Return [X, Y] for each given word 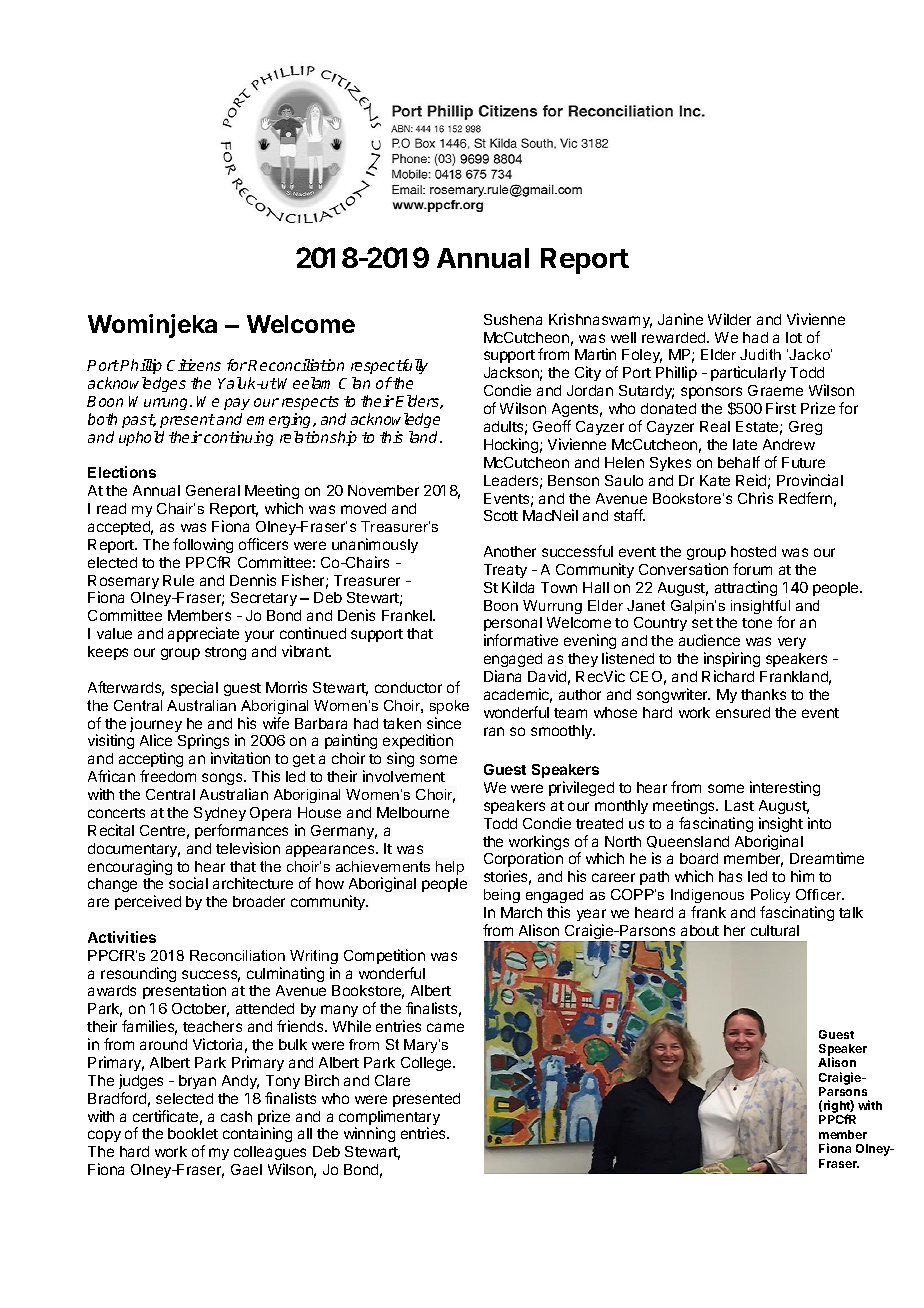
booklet [193, 1133]
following [203, 545]
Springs [205, 743]
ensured [743, 712]
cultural [775, 930]
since [444, 723]
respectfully [389, 366]
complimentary [389, 1119]
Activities [122, 937]
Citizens [194, 365]
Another [510, 551]
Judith [760, 354]
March [521, 912]
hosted [753, 551]
